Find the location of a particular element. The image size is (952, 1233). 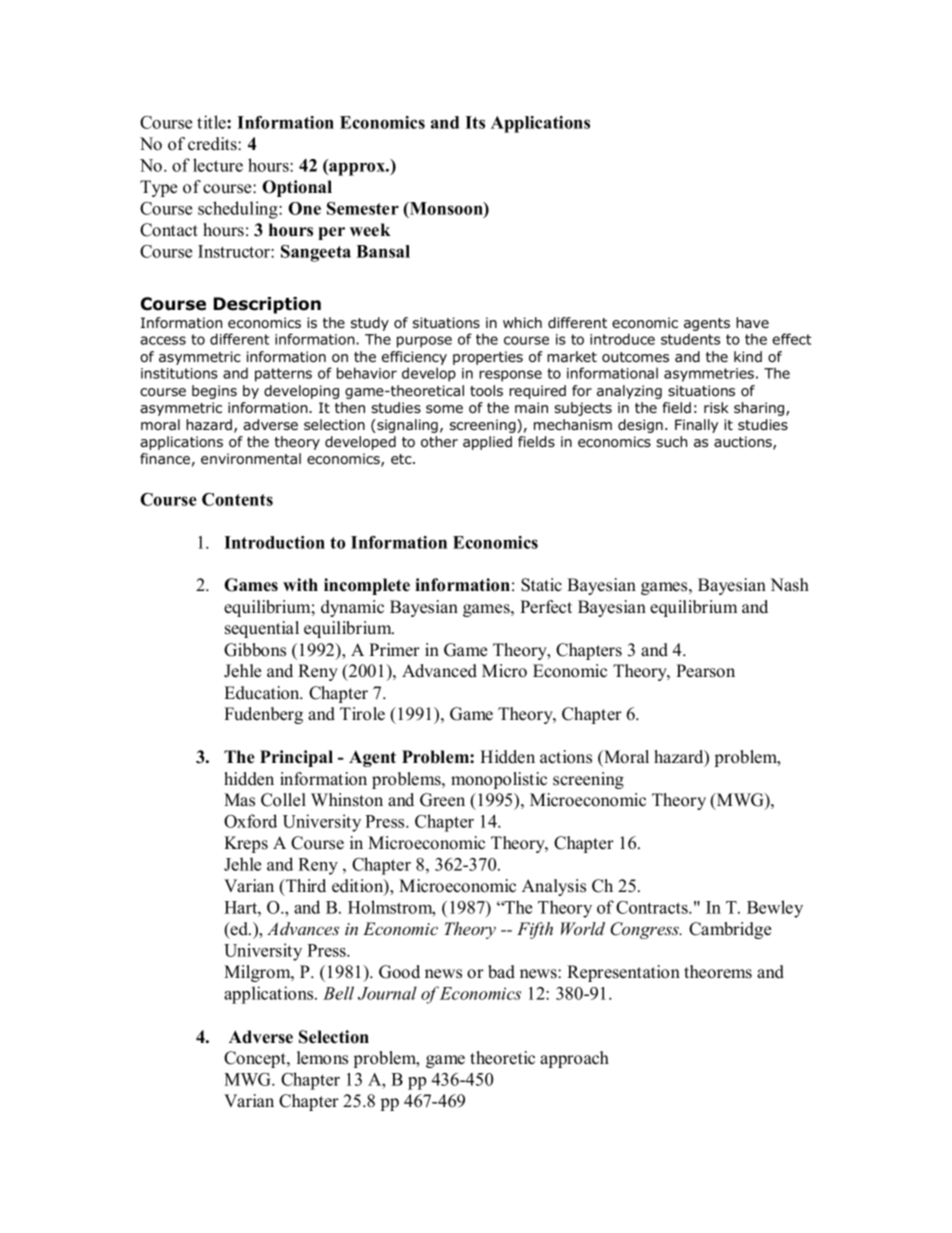

theorems is located at coordinates (718, 972).
